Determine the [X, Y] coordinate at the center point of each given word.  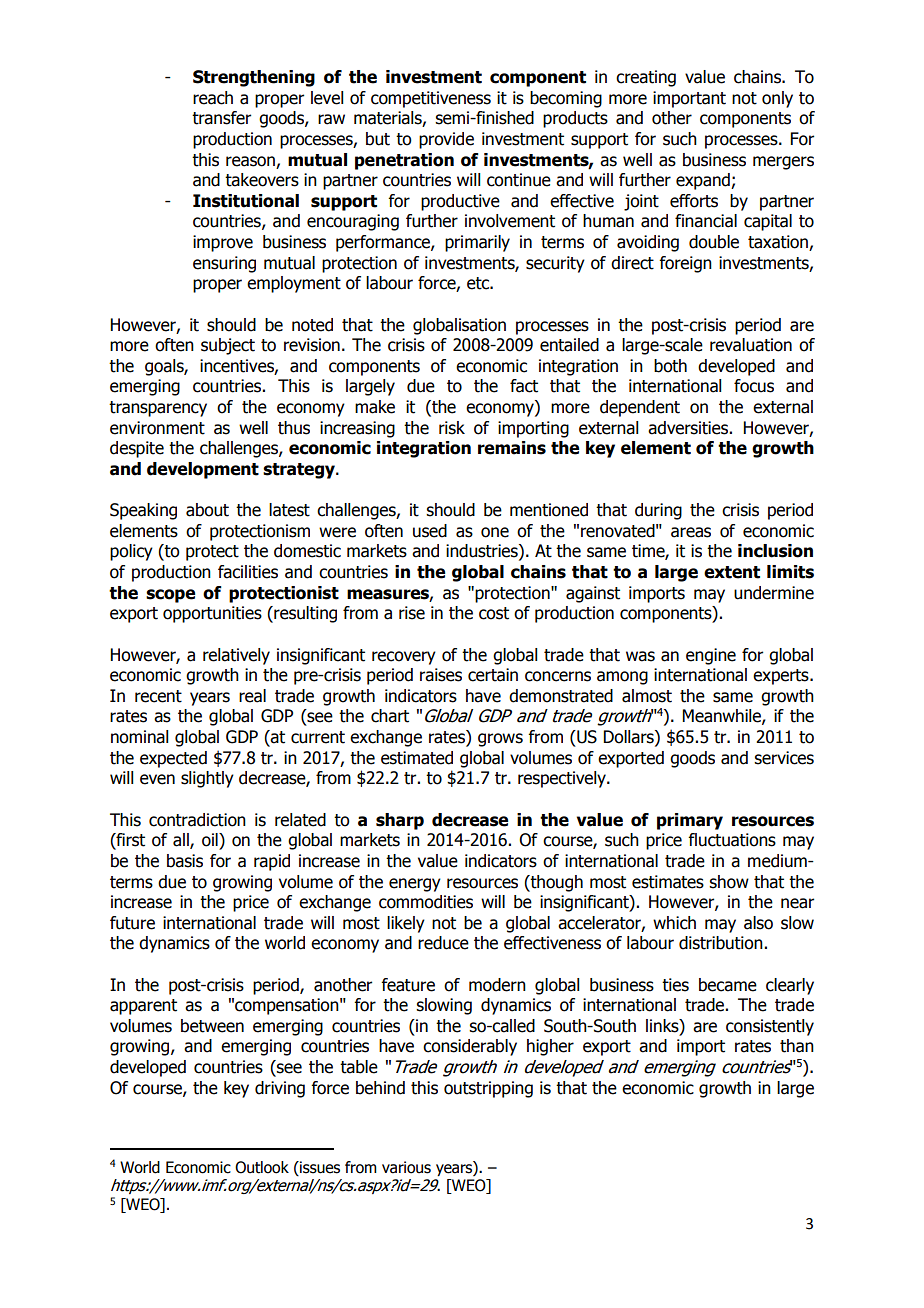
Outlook [262, 1167]
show [729, 882]
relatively [236, 656]
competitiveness [431, 99]
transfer [221, 118]
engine [711, 656]
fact [524, 386]
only [777, 99]
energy [415, 885]
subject [228, 346]
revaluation [751, 345]
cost [494, 613]
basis [185, 861]
